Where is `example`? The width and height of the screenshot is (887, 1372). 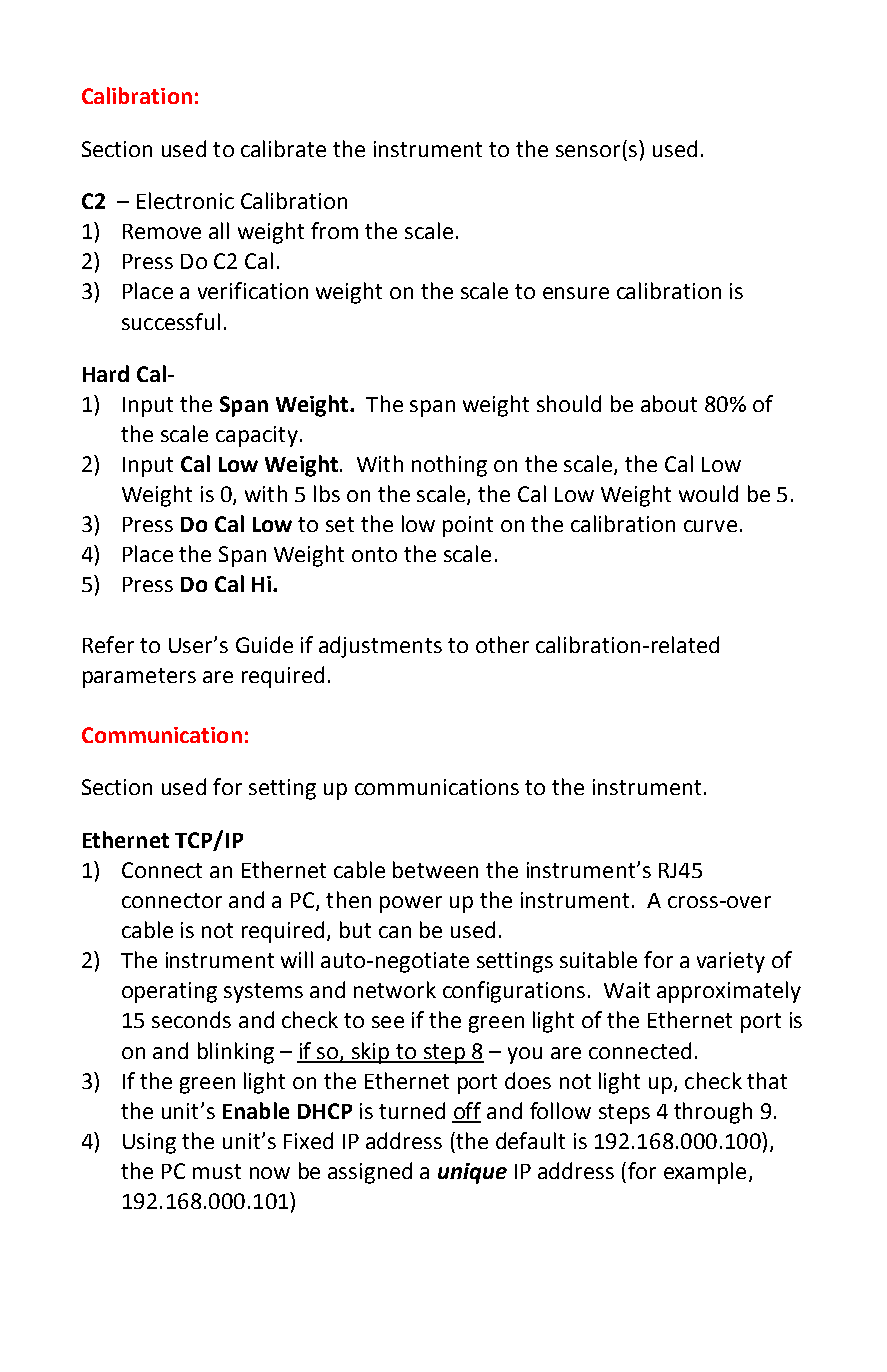
example is located at coordinates (705, 1173).
